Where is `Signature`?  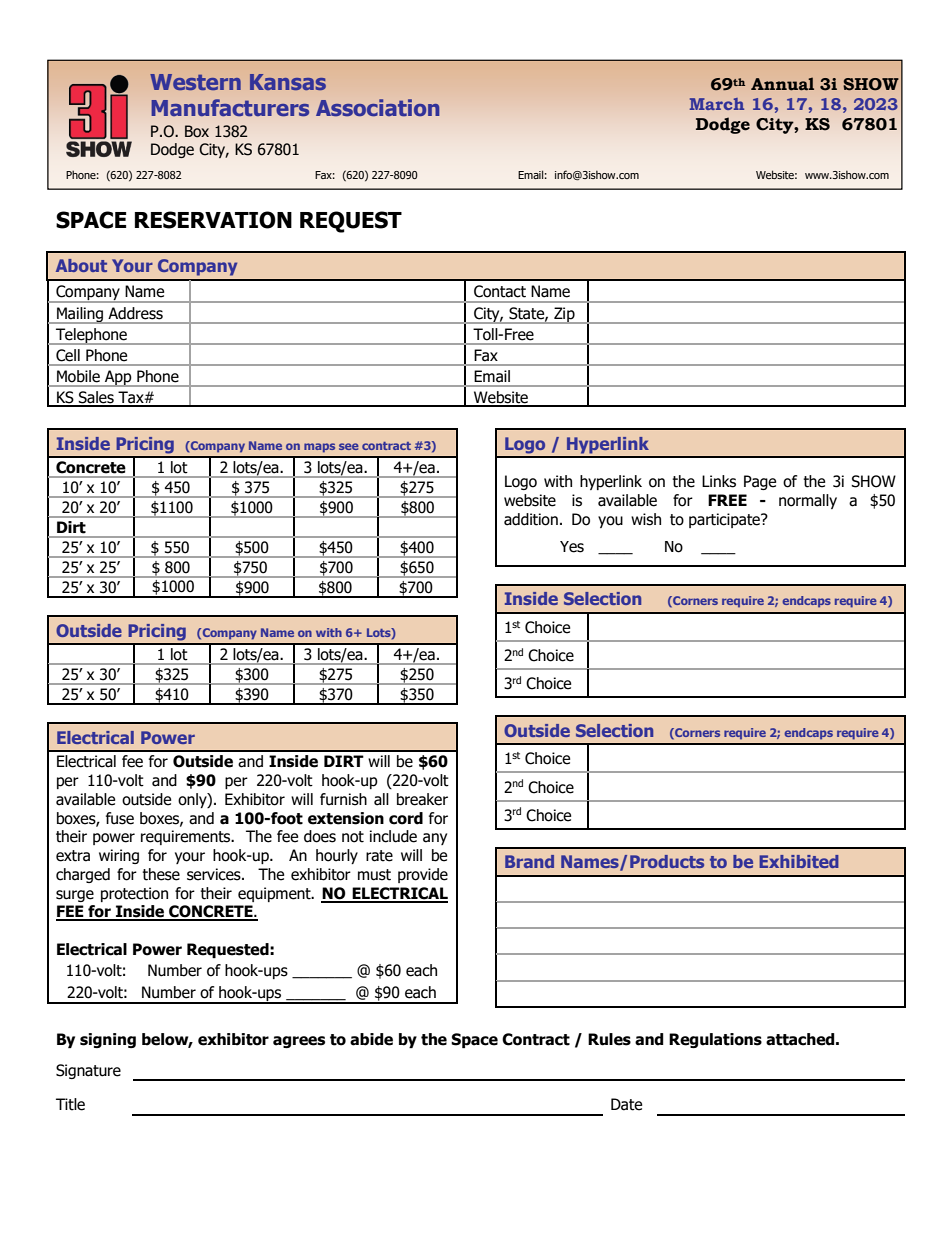
Signature is located at coordinates (88, 1071).
